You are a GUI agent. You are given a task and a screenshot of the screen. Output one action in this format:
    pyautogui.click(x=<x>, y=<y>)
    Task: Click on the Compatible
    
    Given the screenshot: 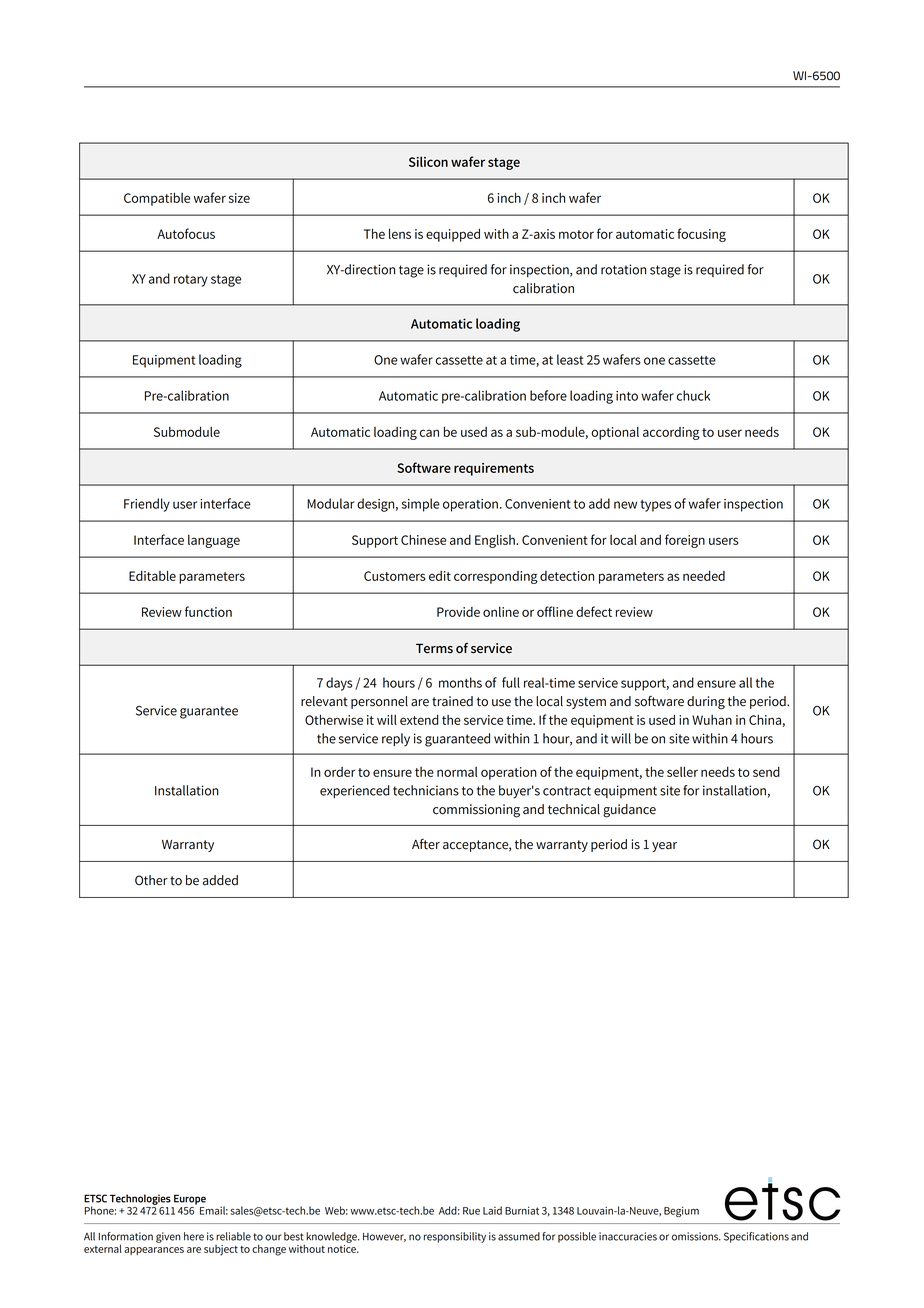 What is the action you would take?
    pyautogui.click(x=157, y=199)
